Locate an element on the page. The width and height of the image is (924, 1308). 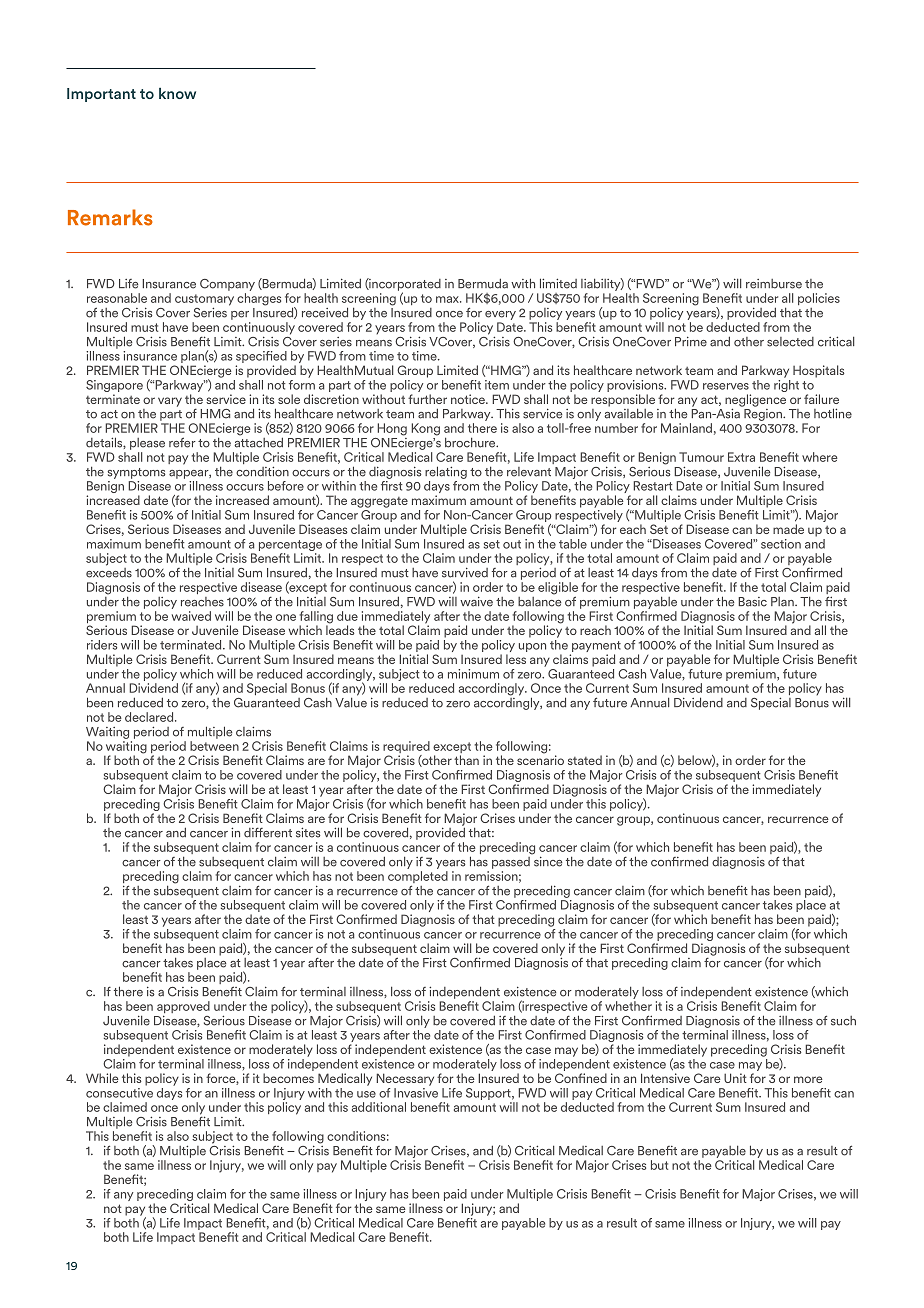
consecutive is located at coordinates (119, 1091).
